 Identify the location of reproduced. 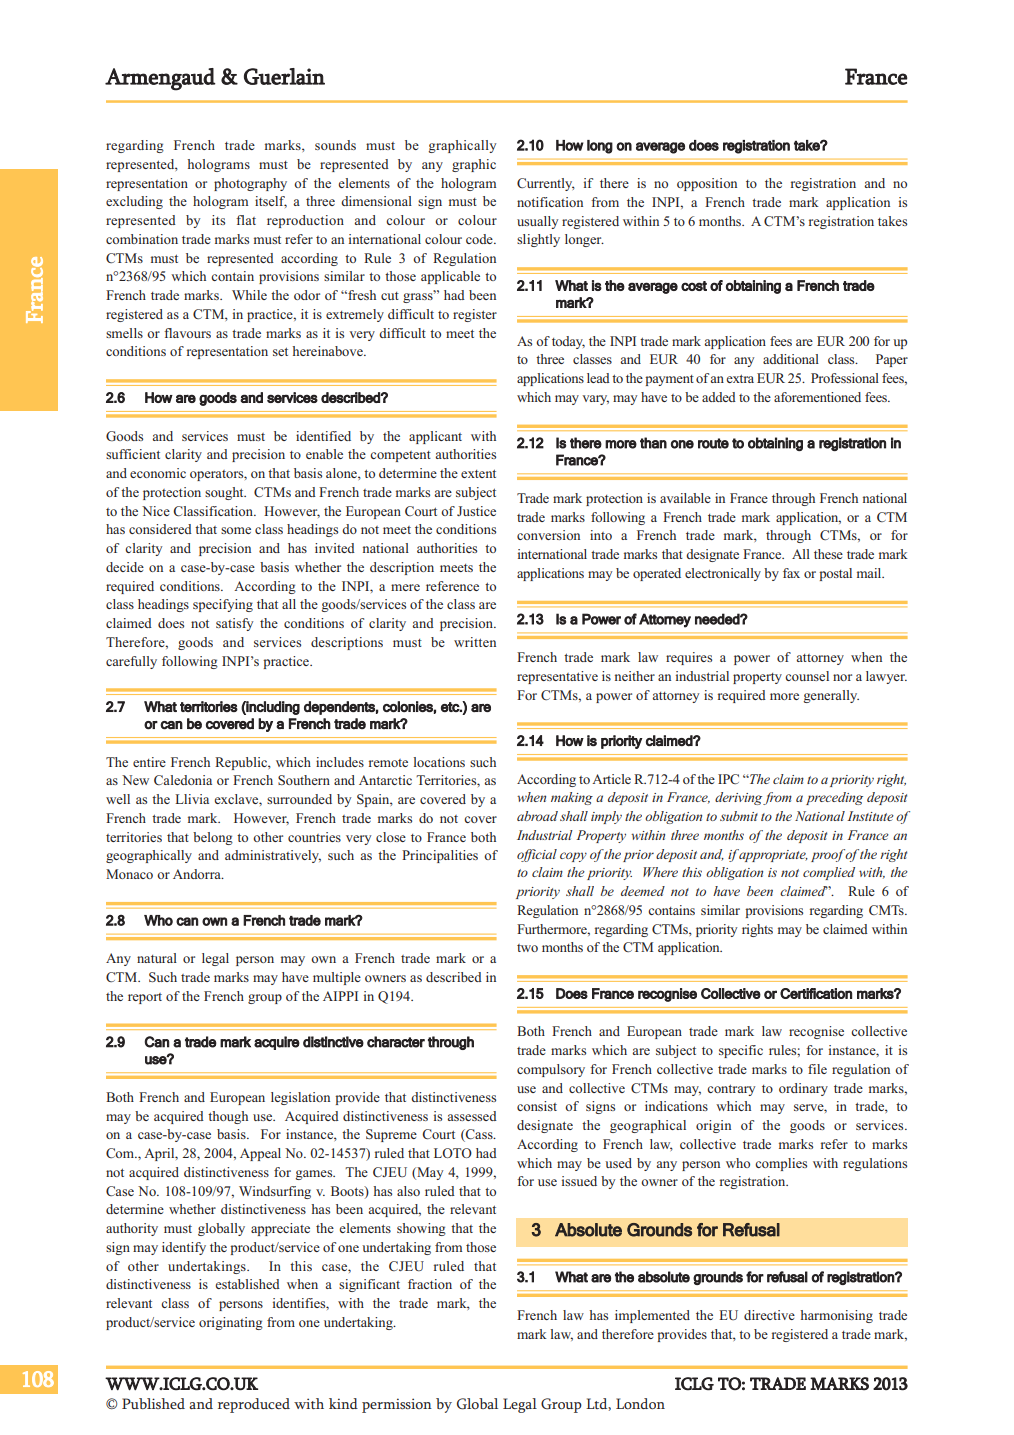
(254, 1405).
